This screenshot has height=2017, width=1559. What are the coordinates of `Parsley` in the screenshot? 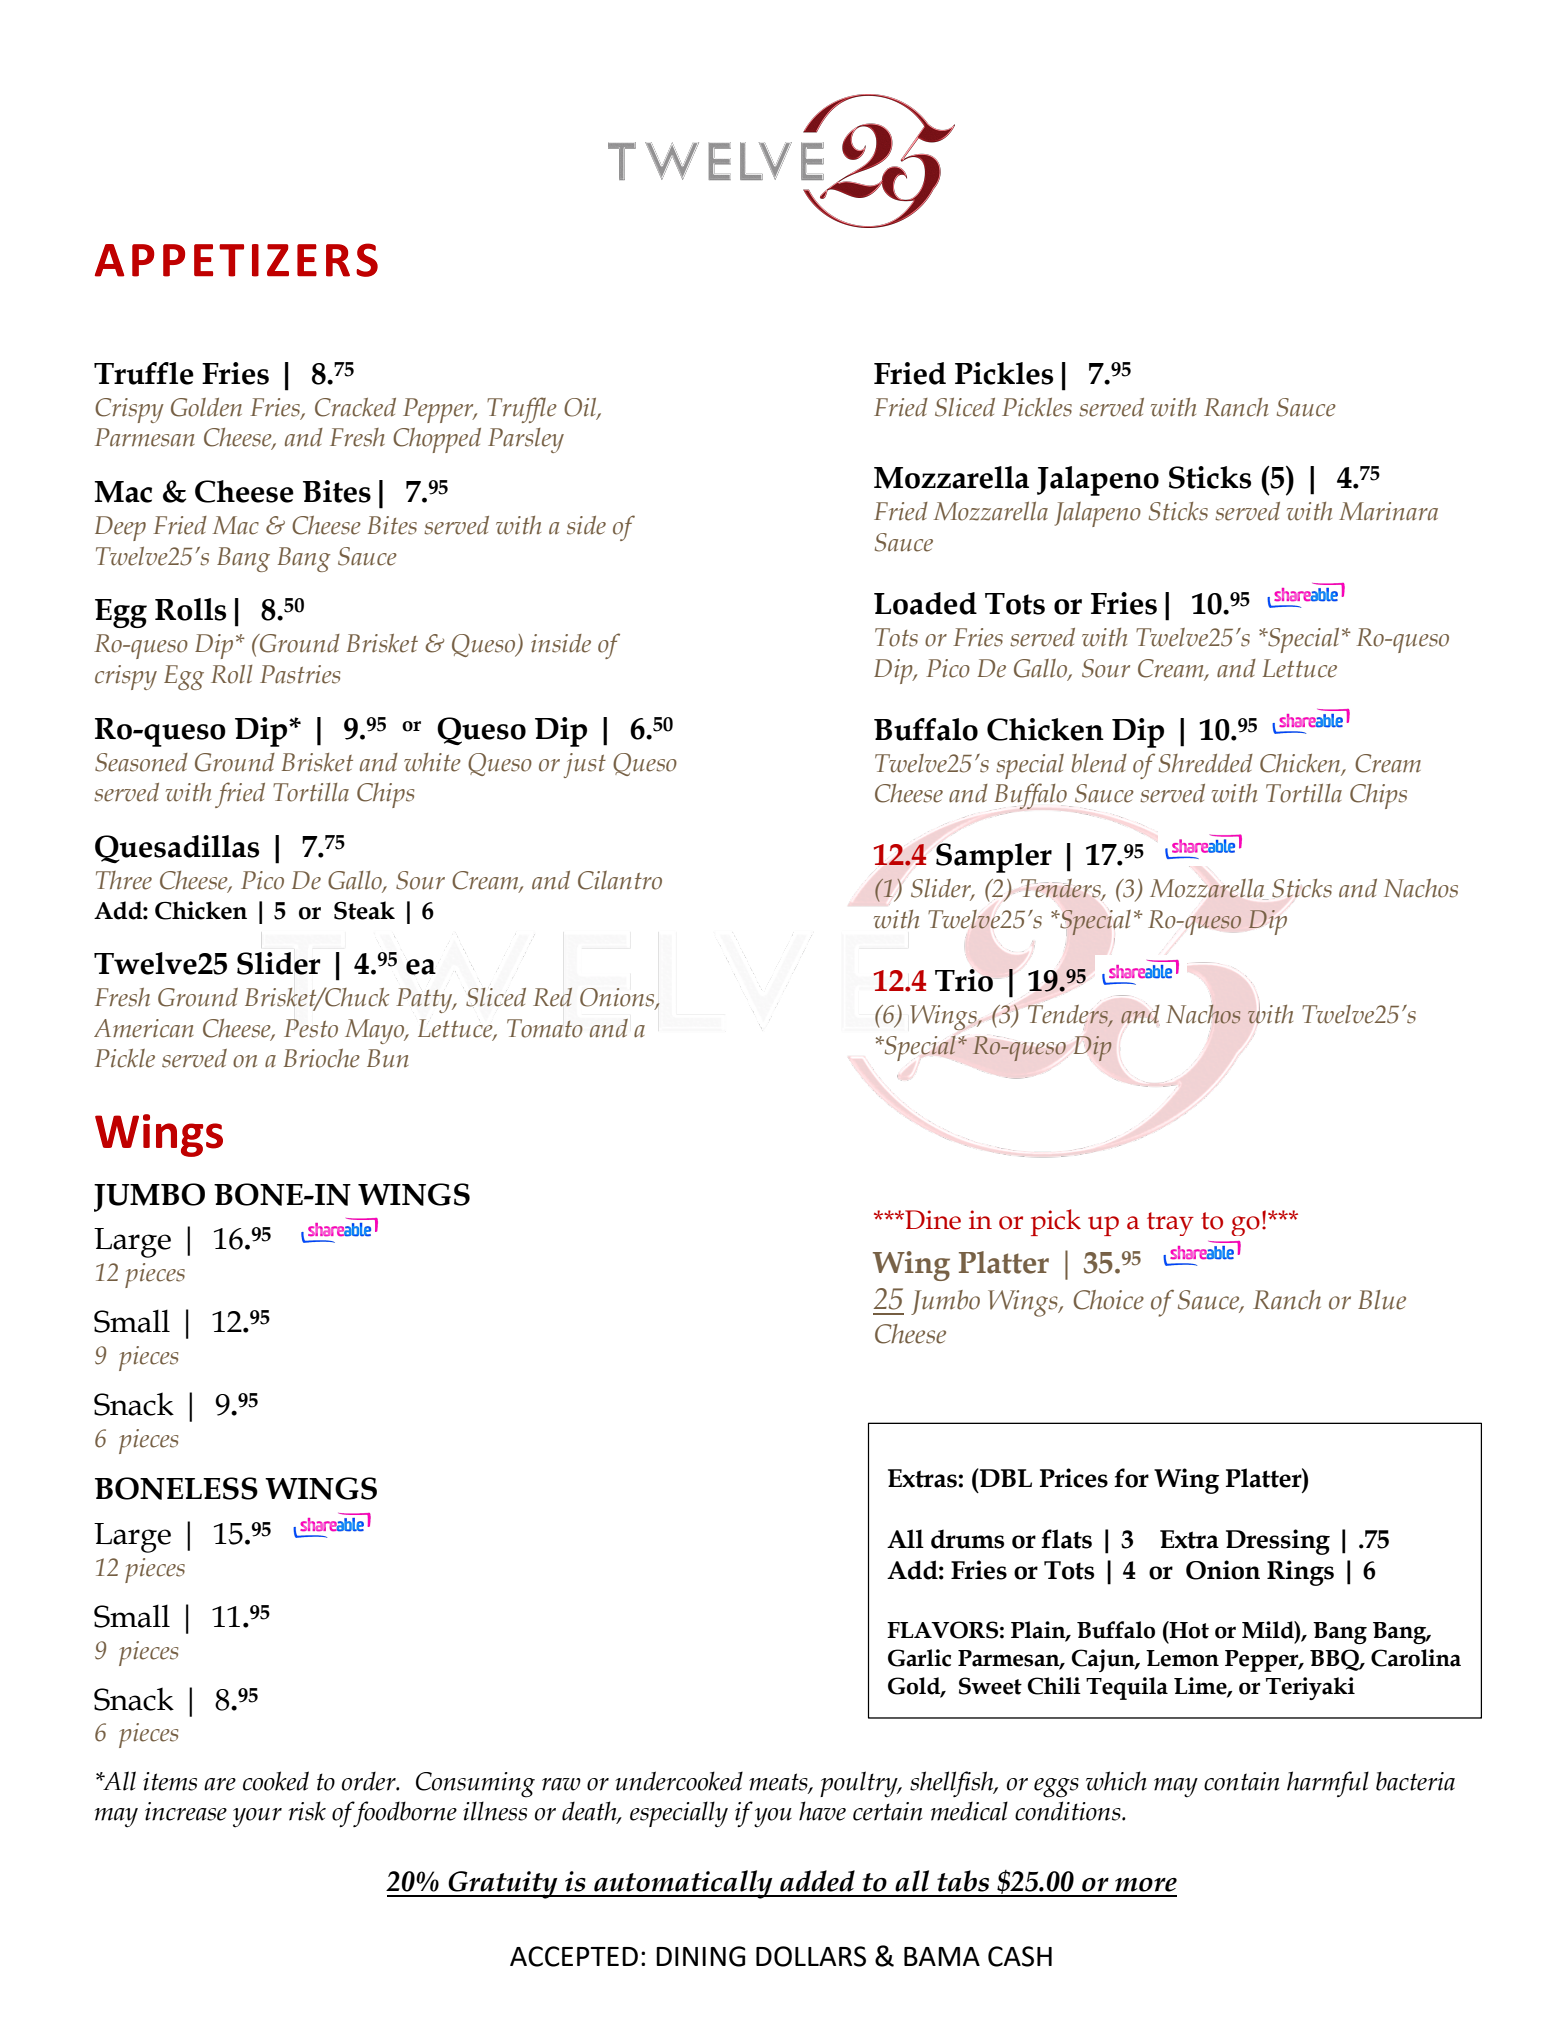 It's located at (526, 440).
